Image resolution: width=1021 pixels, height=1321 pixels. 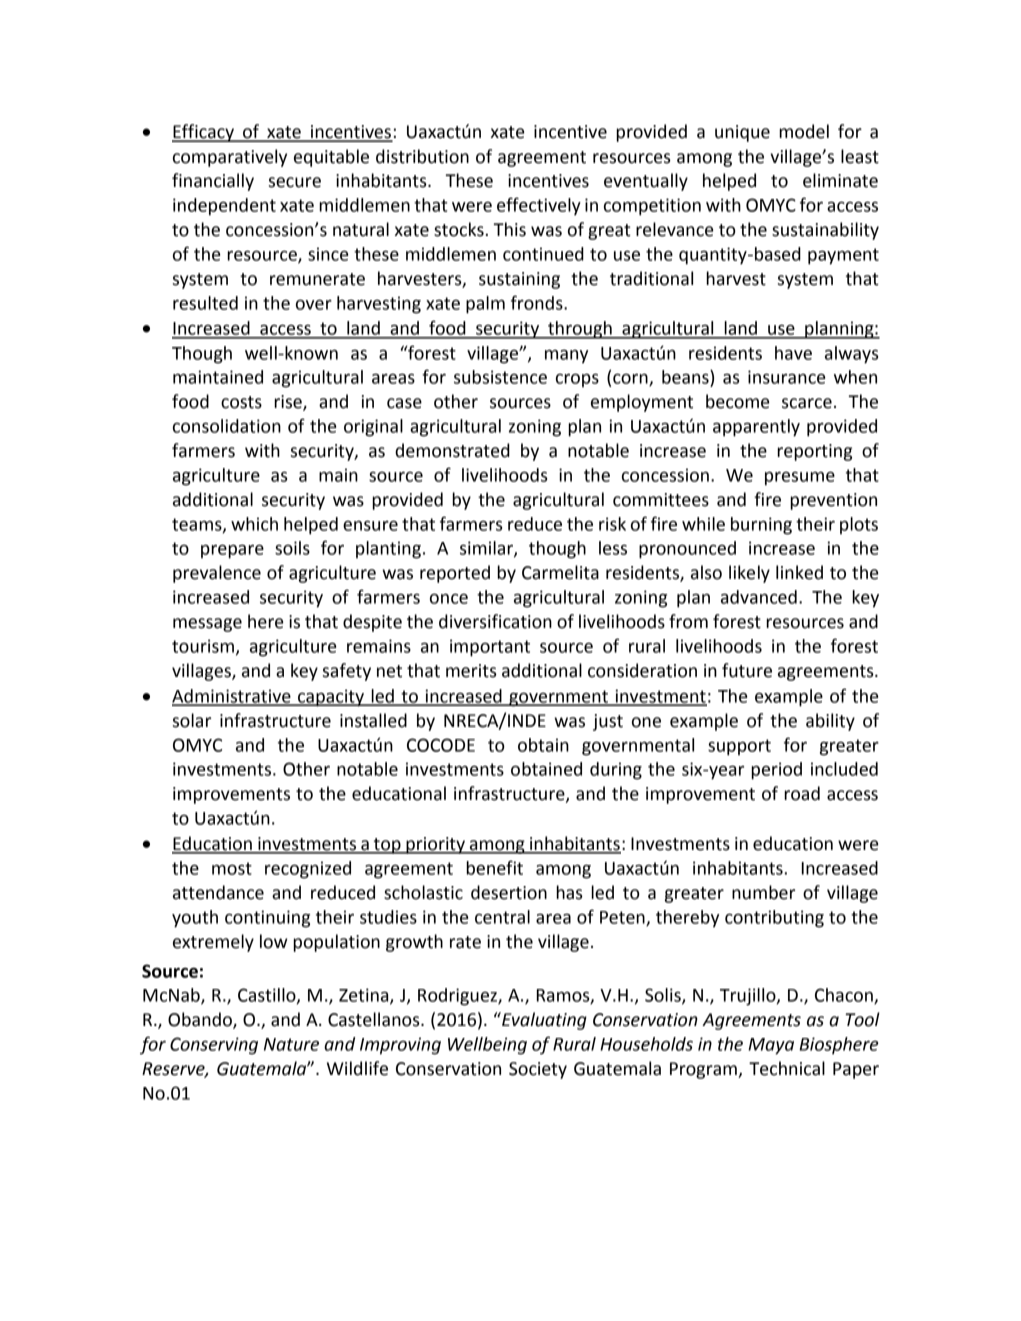 What do you see at coordinates (543, 1021) in the document?
I see `Evaluating` at bounding box center [543, 1021].
